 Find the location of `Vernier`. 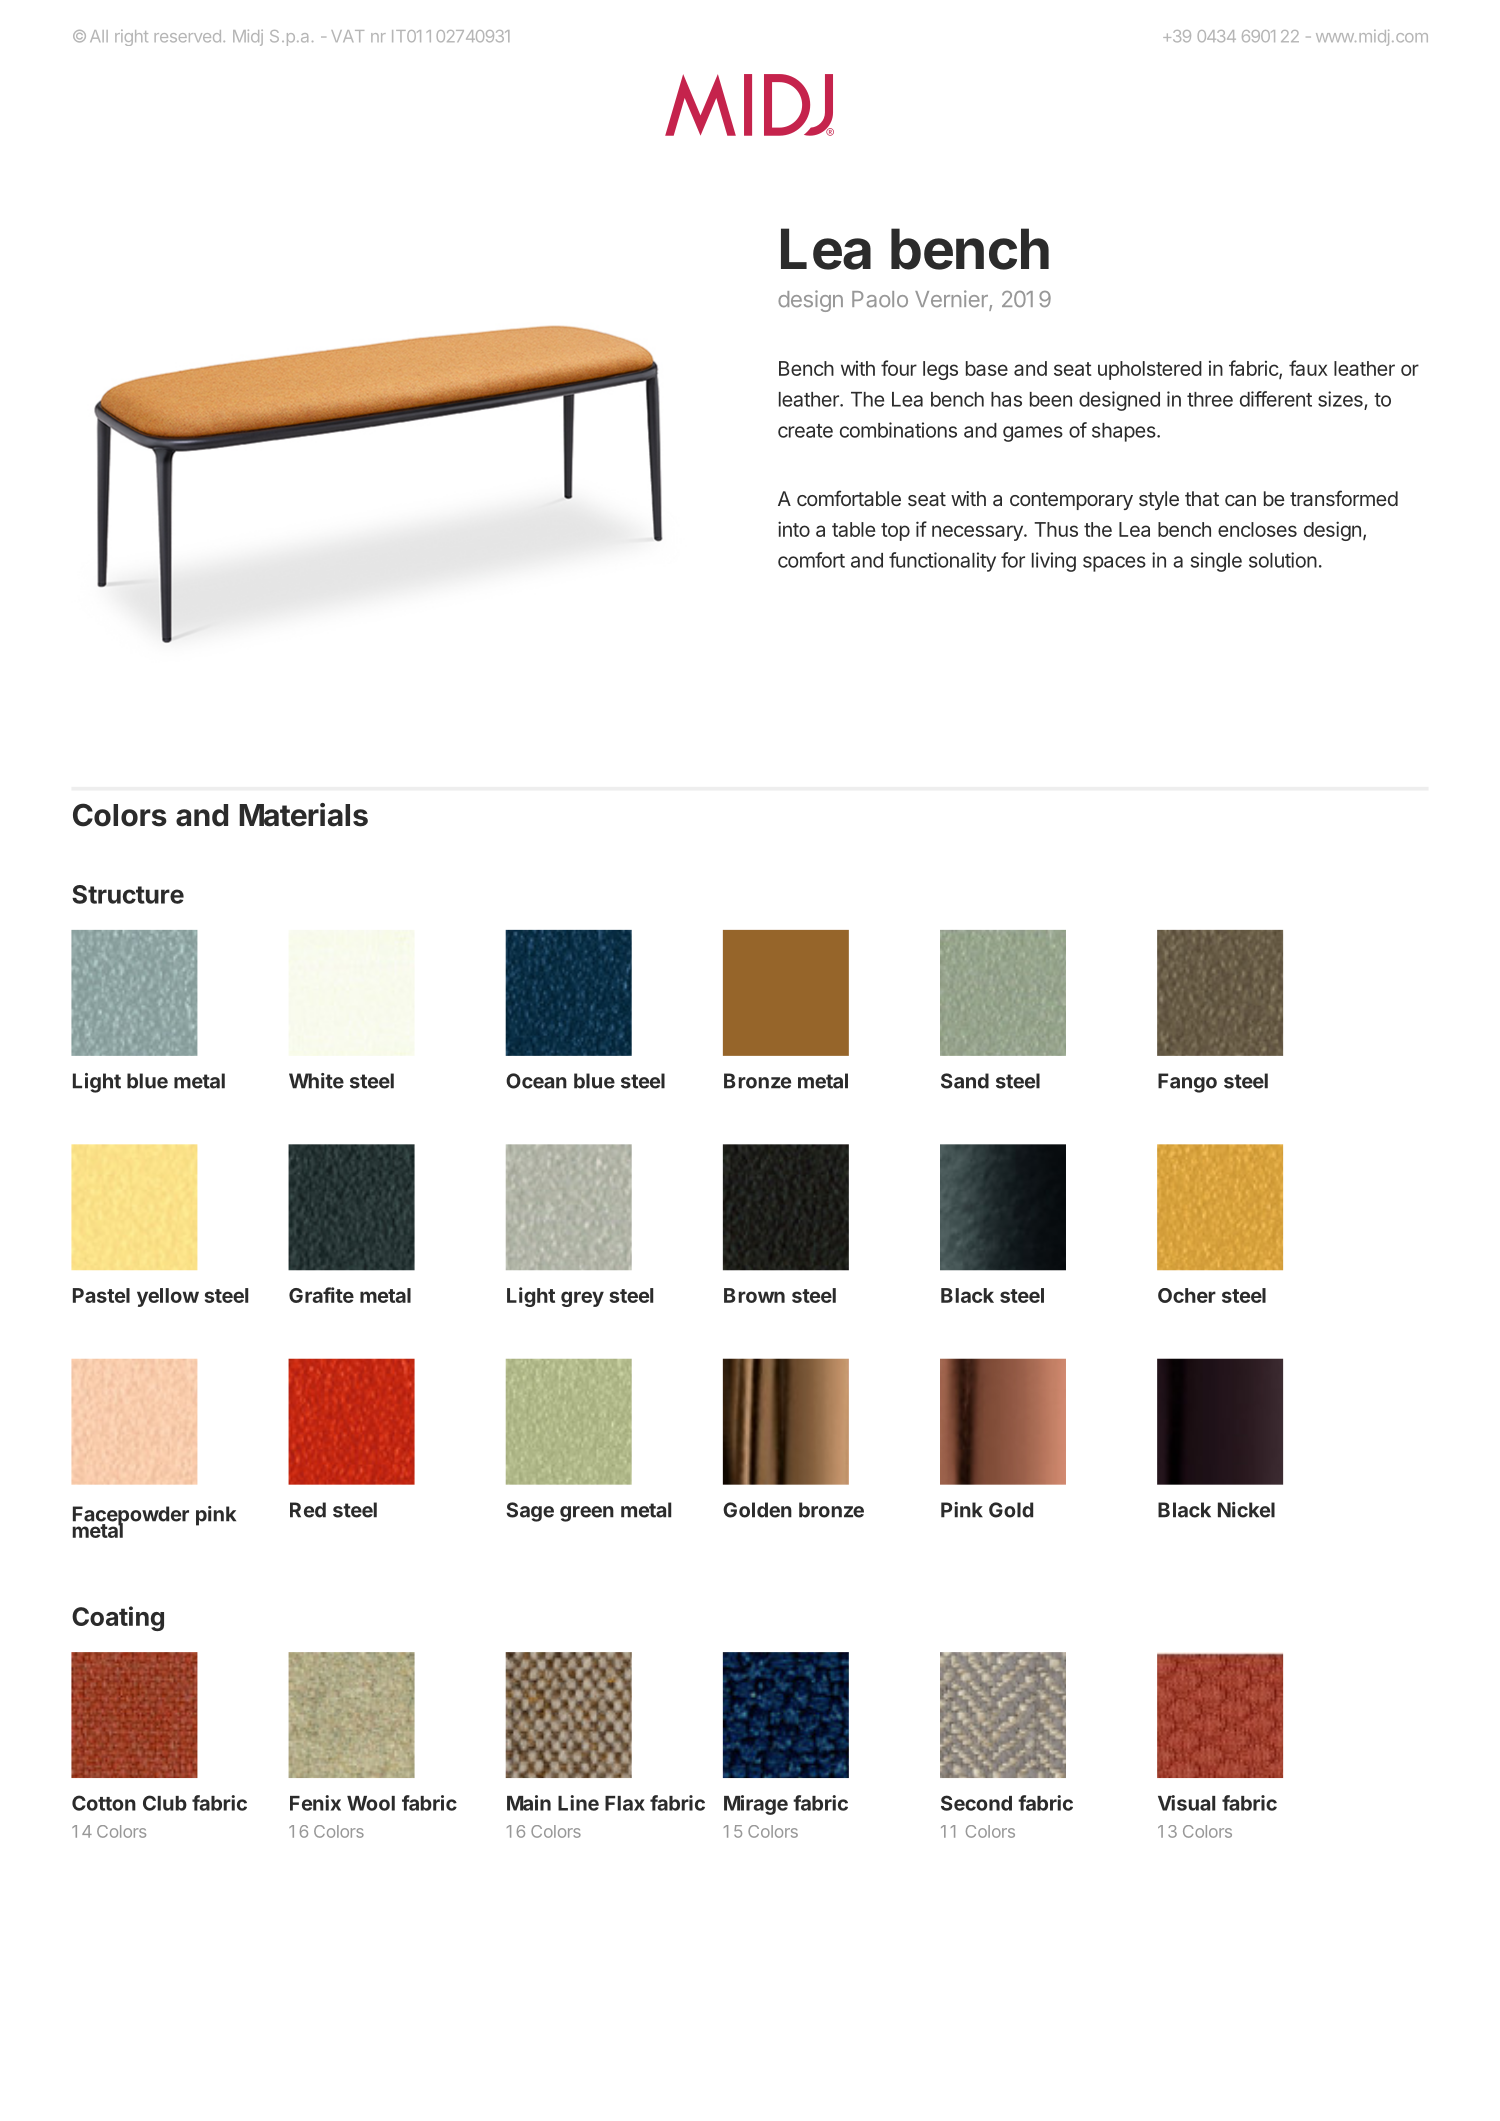

Vernier is located at coordinates (952, 300).
